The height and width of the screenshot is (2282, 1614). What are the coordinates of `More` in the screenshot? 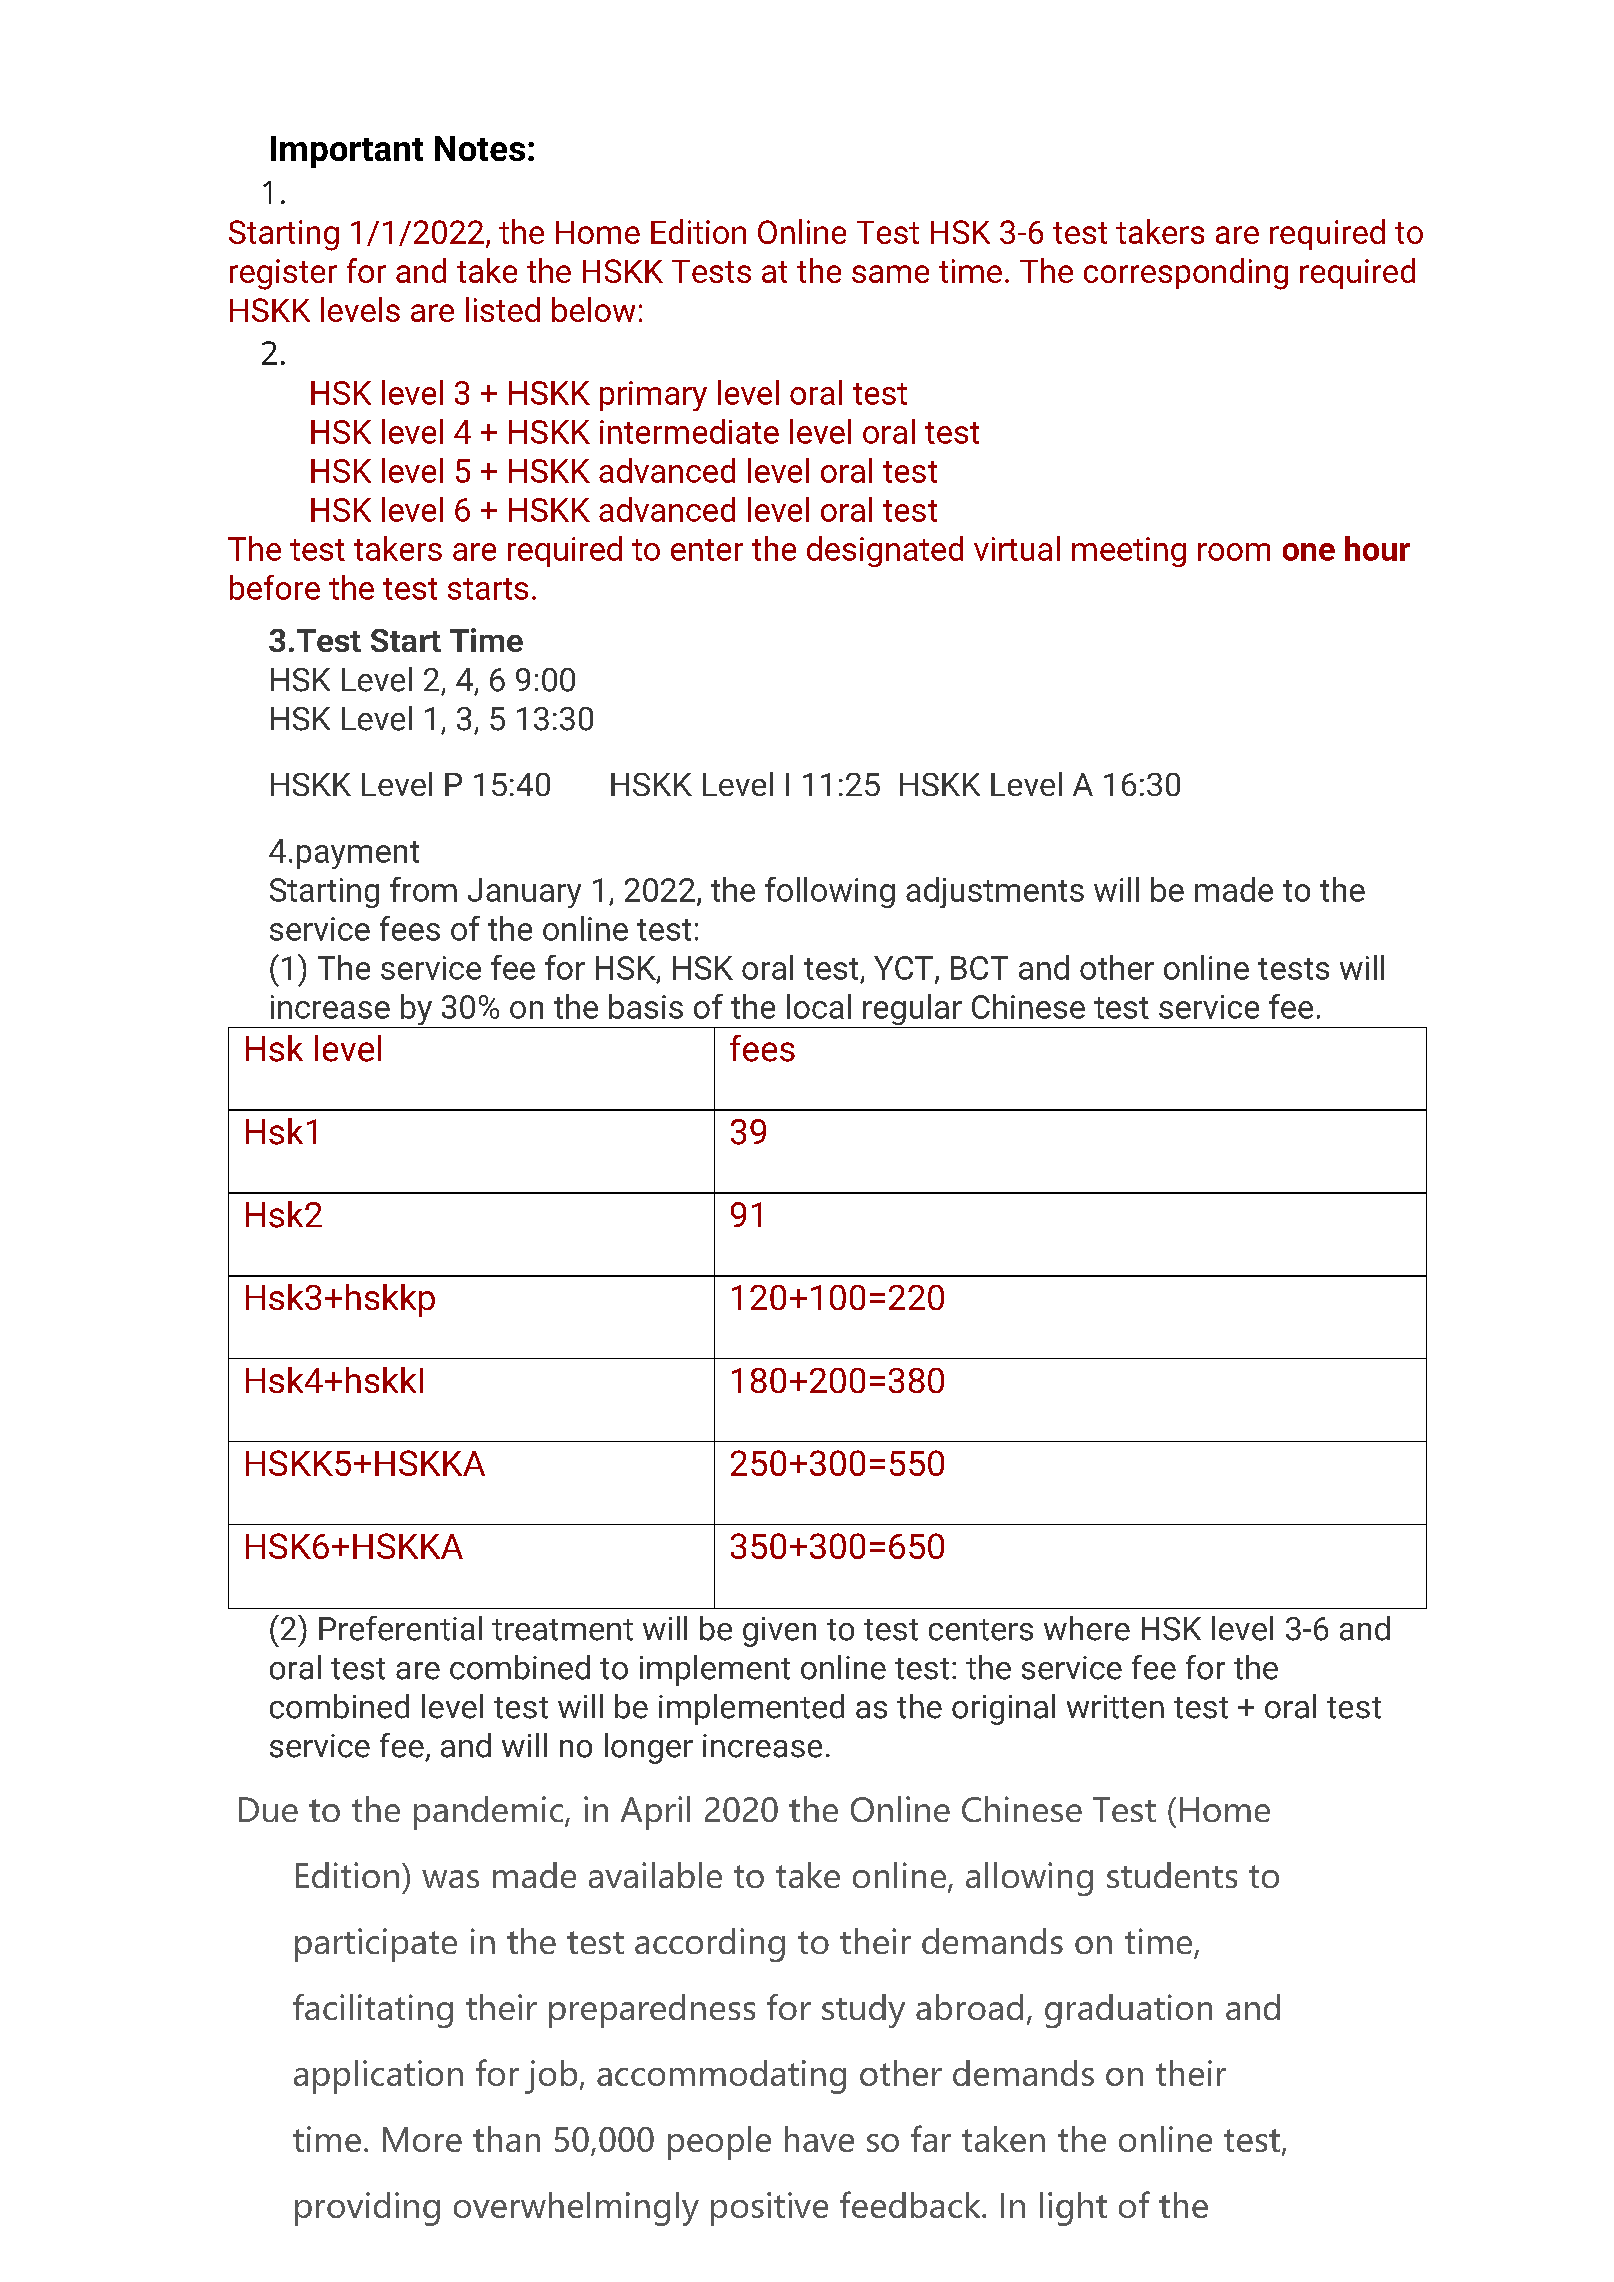 It's located at (422, 2139).
